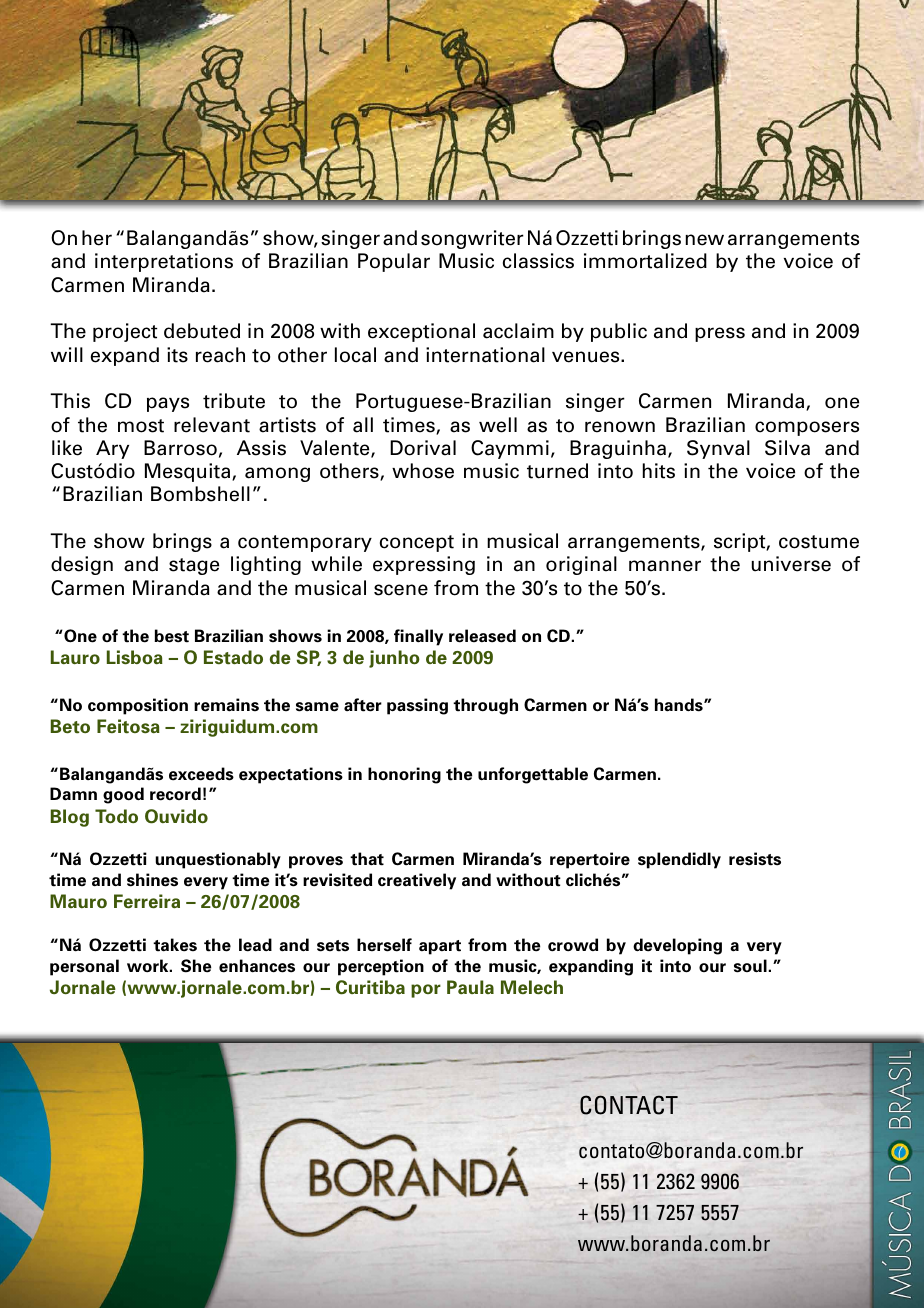 The width and height of the document is (924, 1308). Describe the element at coordinates (791, 564) in the document. I see `universe` at that location.
